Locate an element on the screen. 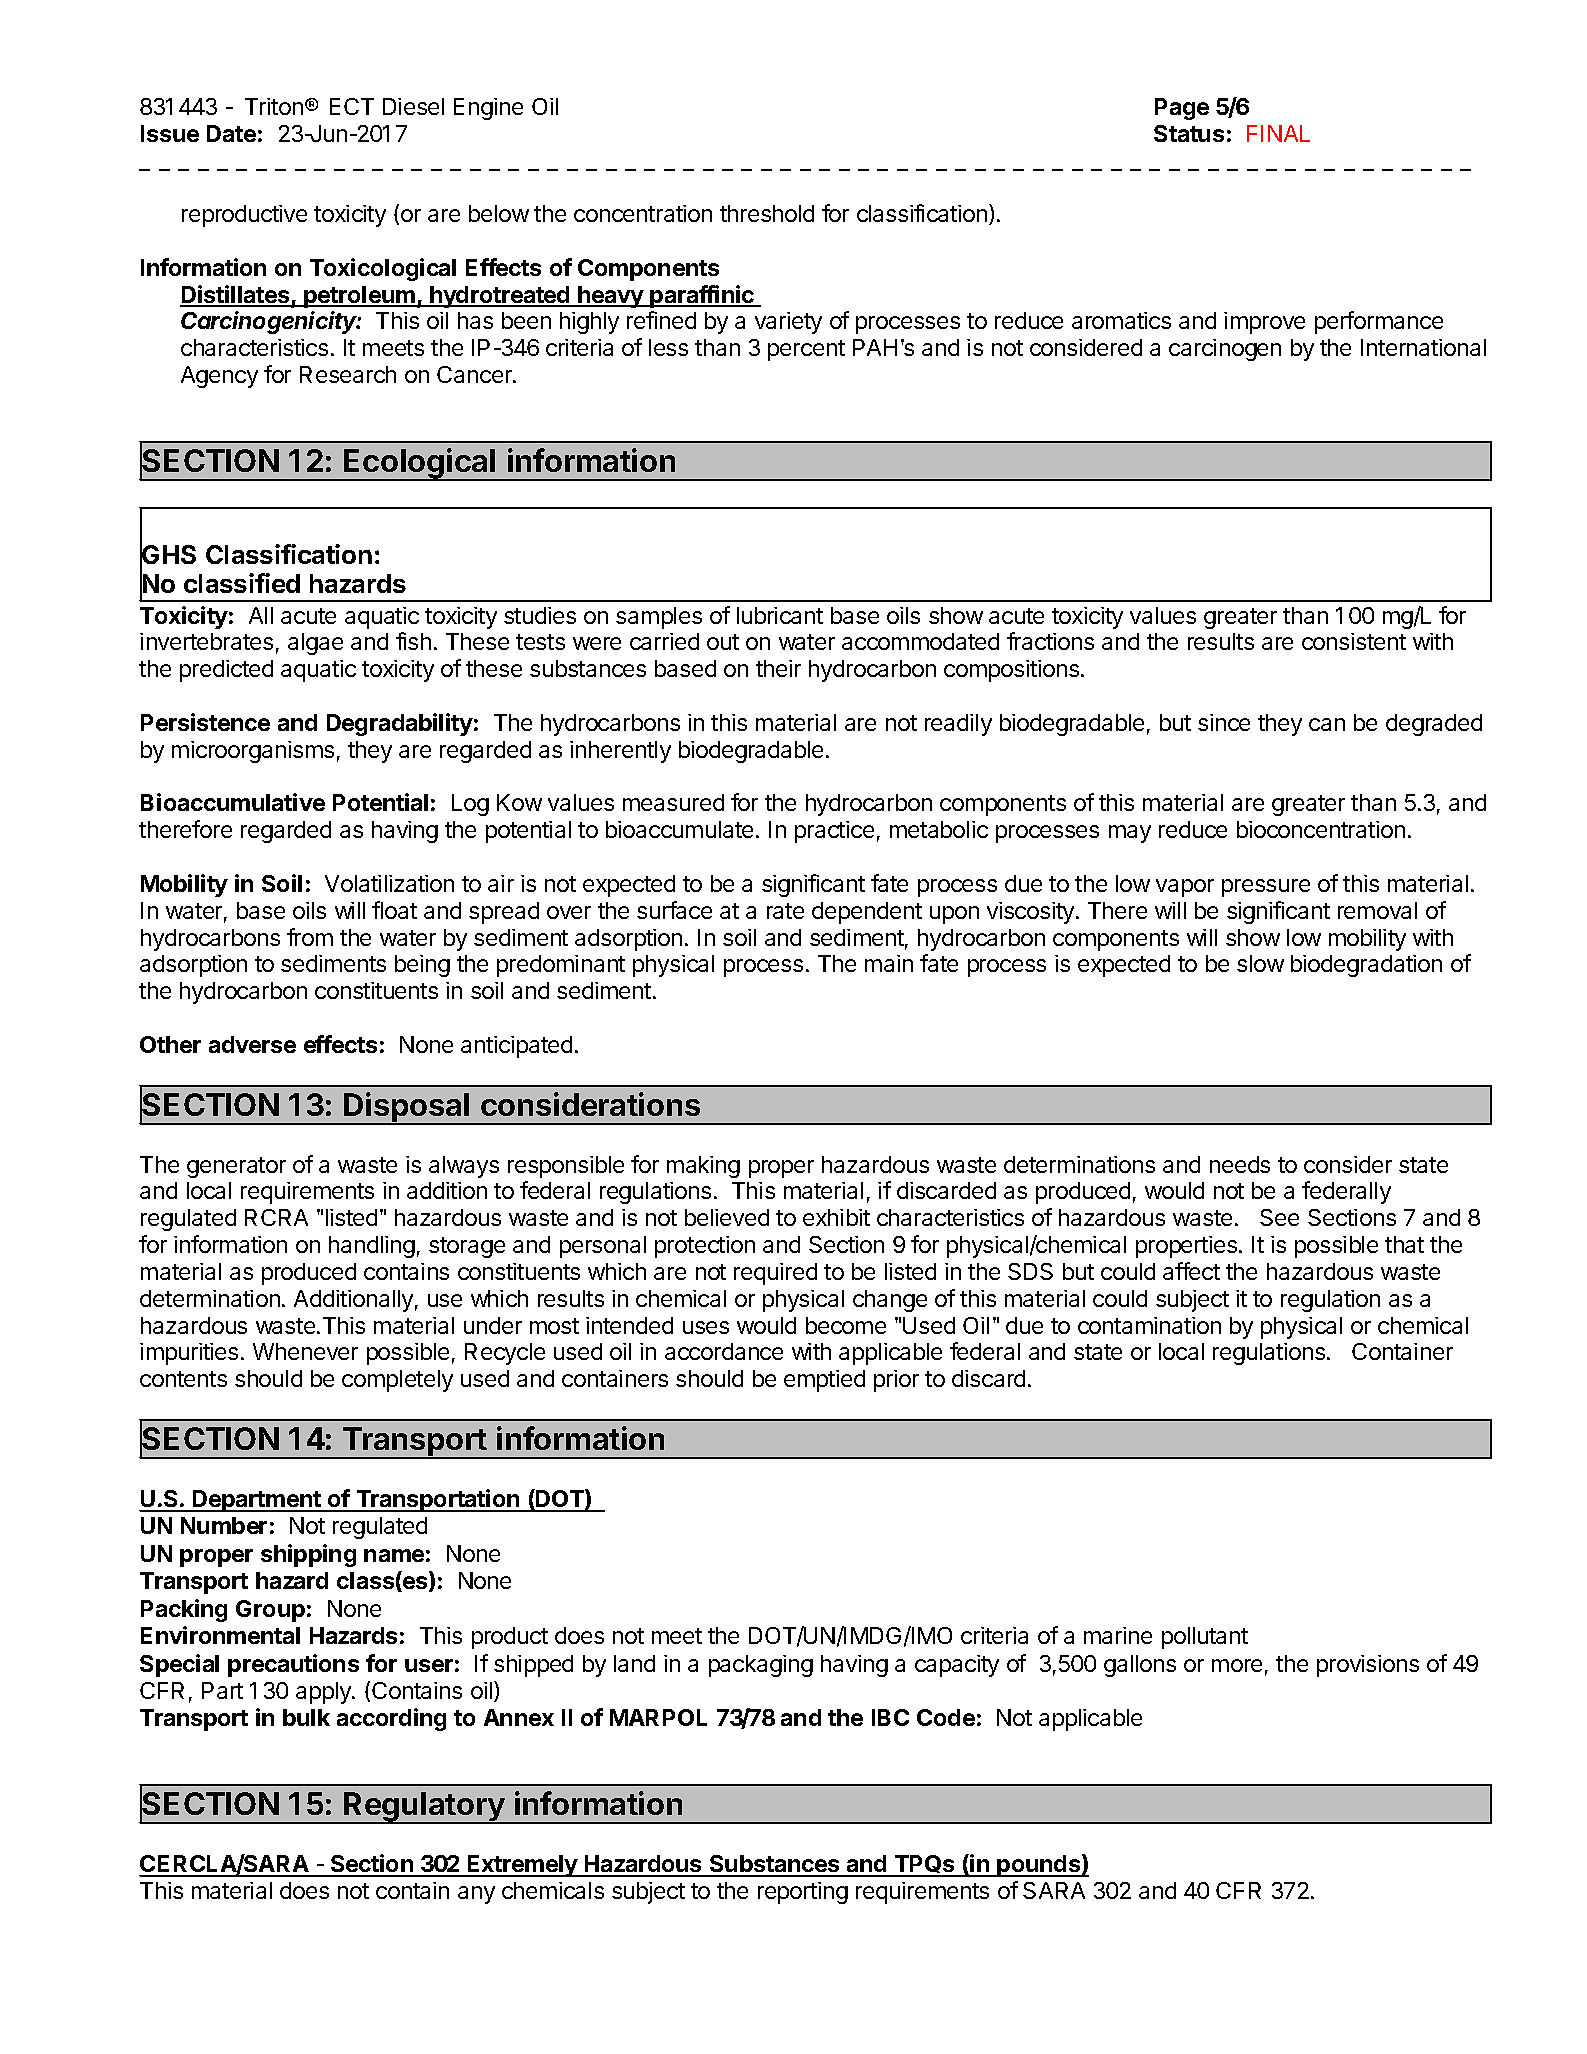 This screenshot has height=2054, width=1587. FINAL is located at coordinates (1278, 133).
